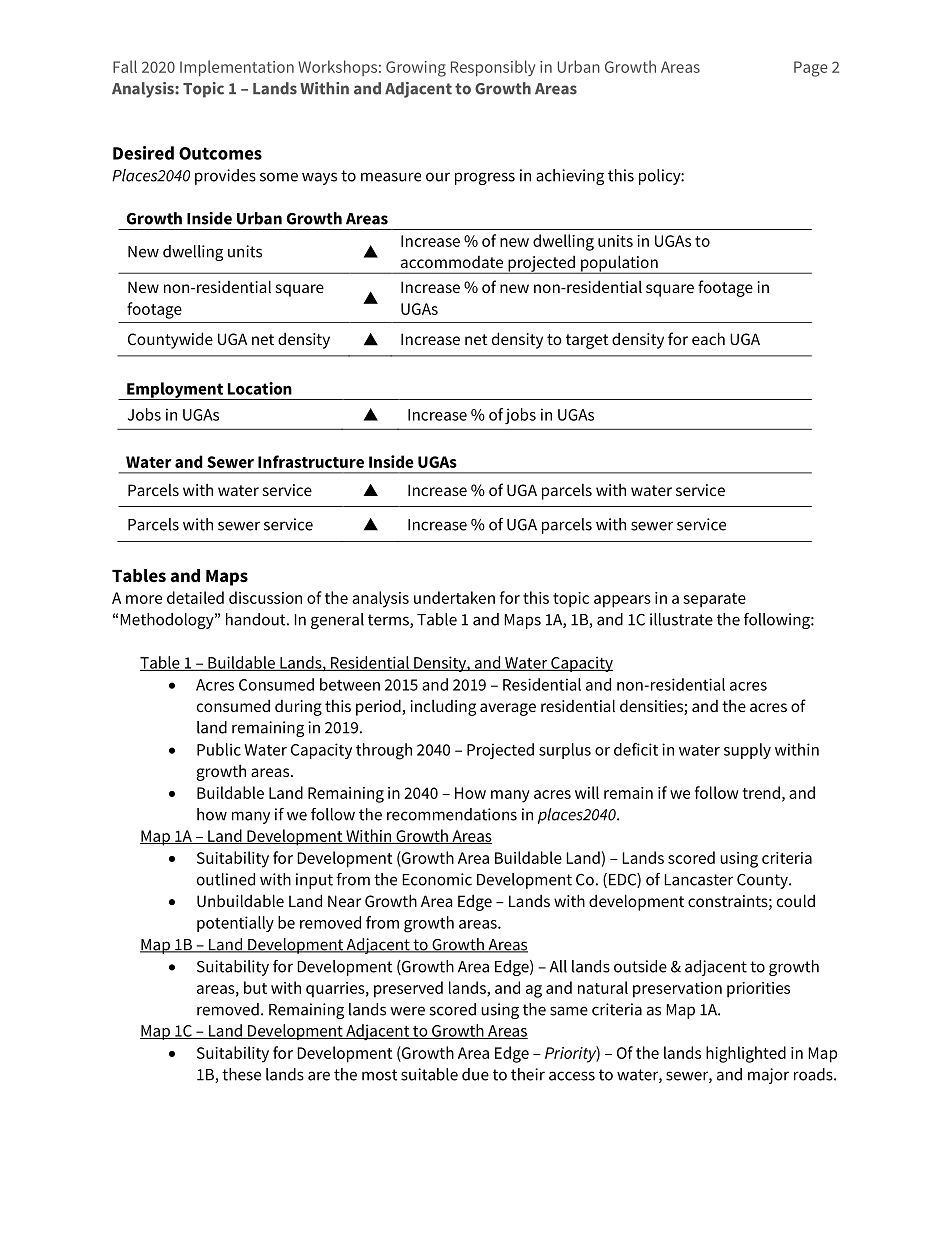  What do you see at coordinates (811, 69) in the document?
I see `Page` at bounding box center [811, 69].
